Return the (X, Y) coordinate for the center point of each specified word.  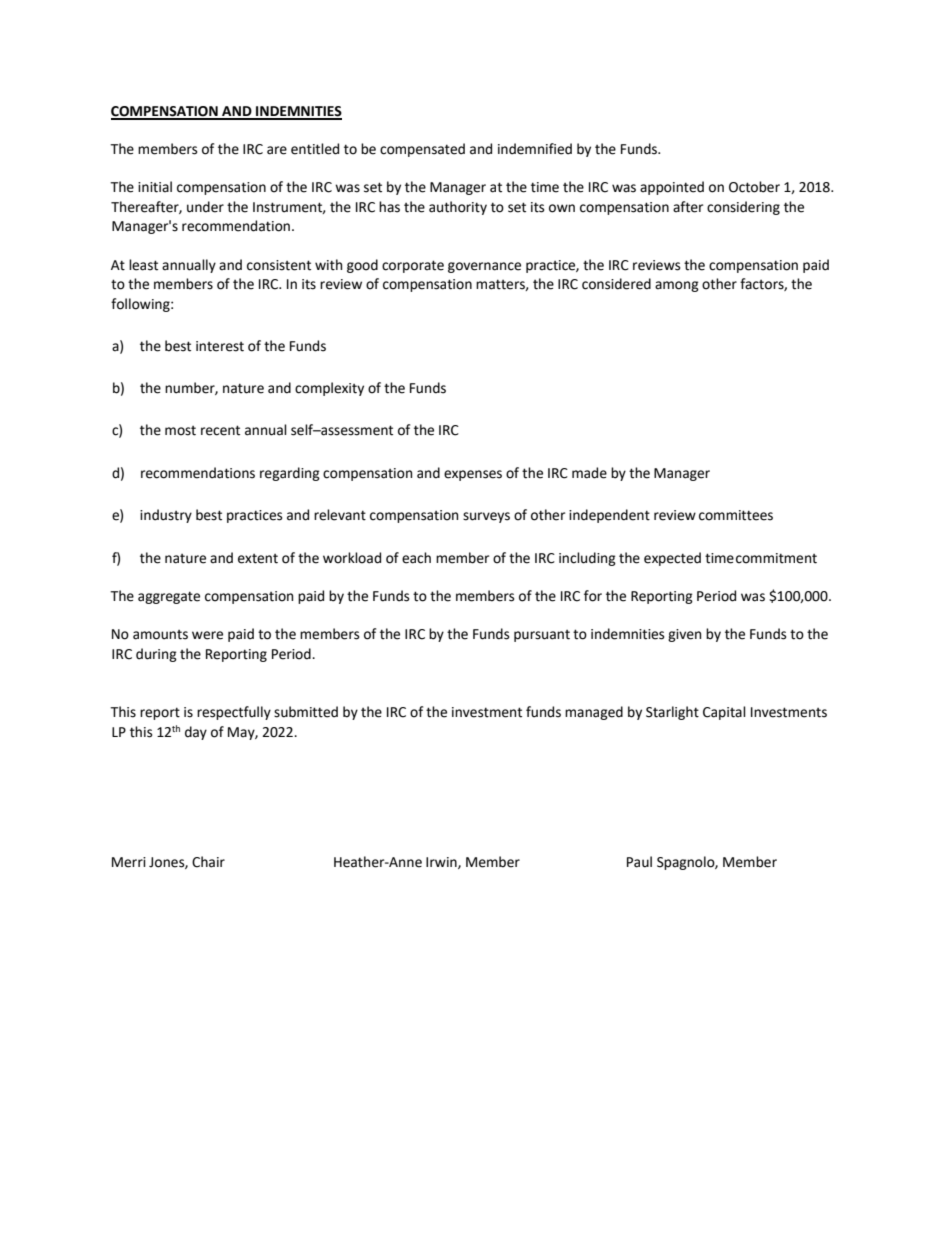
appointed (672, 188)
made (589, 473)
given (684, 635)
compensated (422, 150)
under (205, 207)
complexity (329, 389)
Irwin (442, 863)
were (207, 635)
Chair (208, 862)
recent (220, 430)
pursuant (542, 636)
